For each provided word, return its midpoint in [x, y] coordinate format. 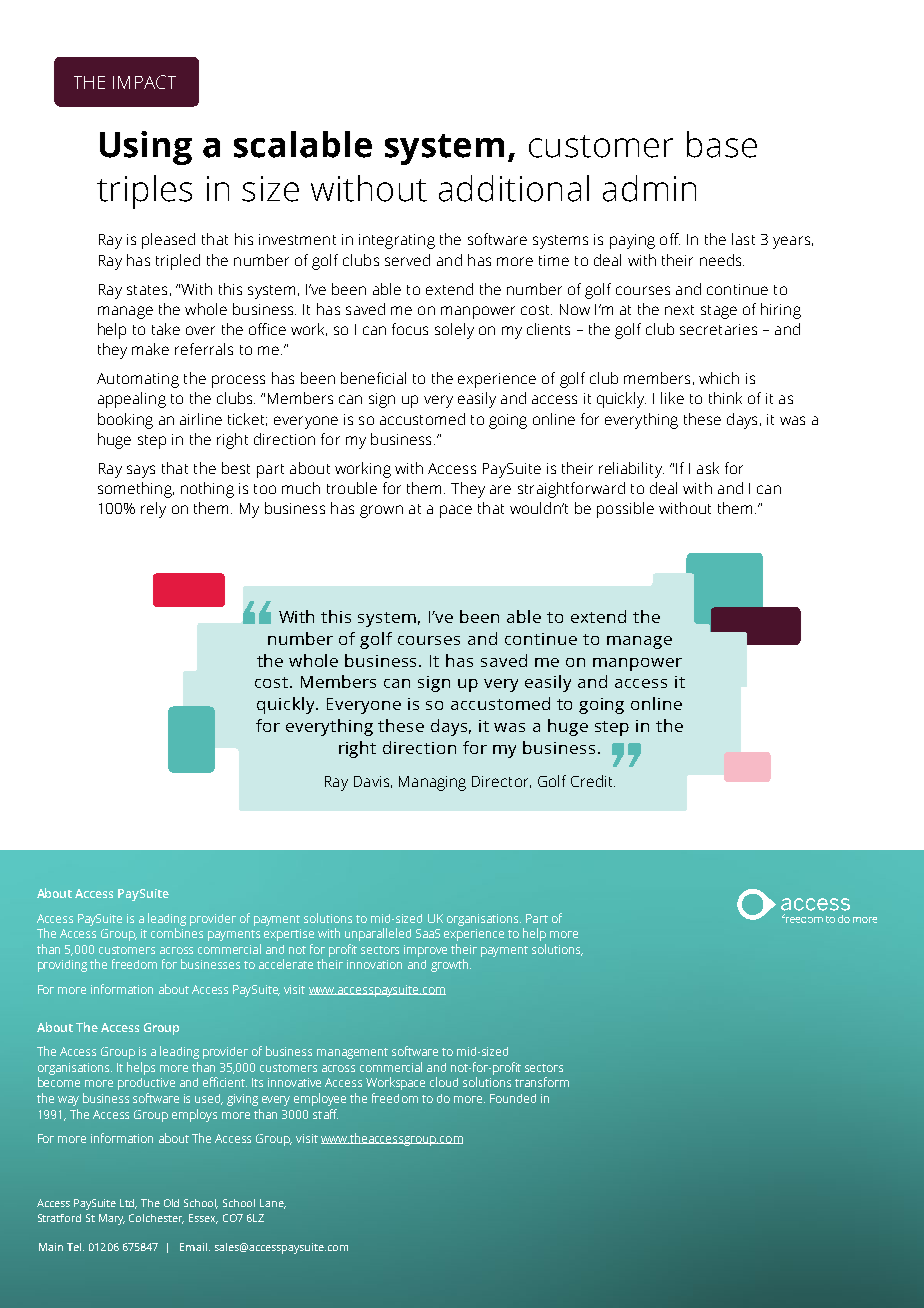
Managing [432, 783]
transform [542, 1082]
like [672, 398]
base [722, 144]
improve [425, 951]
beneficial [373, 378]
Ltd [128, 1204]
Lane [273, 1204]
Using [146, 148]
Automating [138, 380]
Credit [593, 781]
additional [514, 188]
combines [177, 933]
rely [153, 510]
